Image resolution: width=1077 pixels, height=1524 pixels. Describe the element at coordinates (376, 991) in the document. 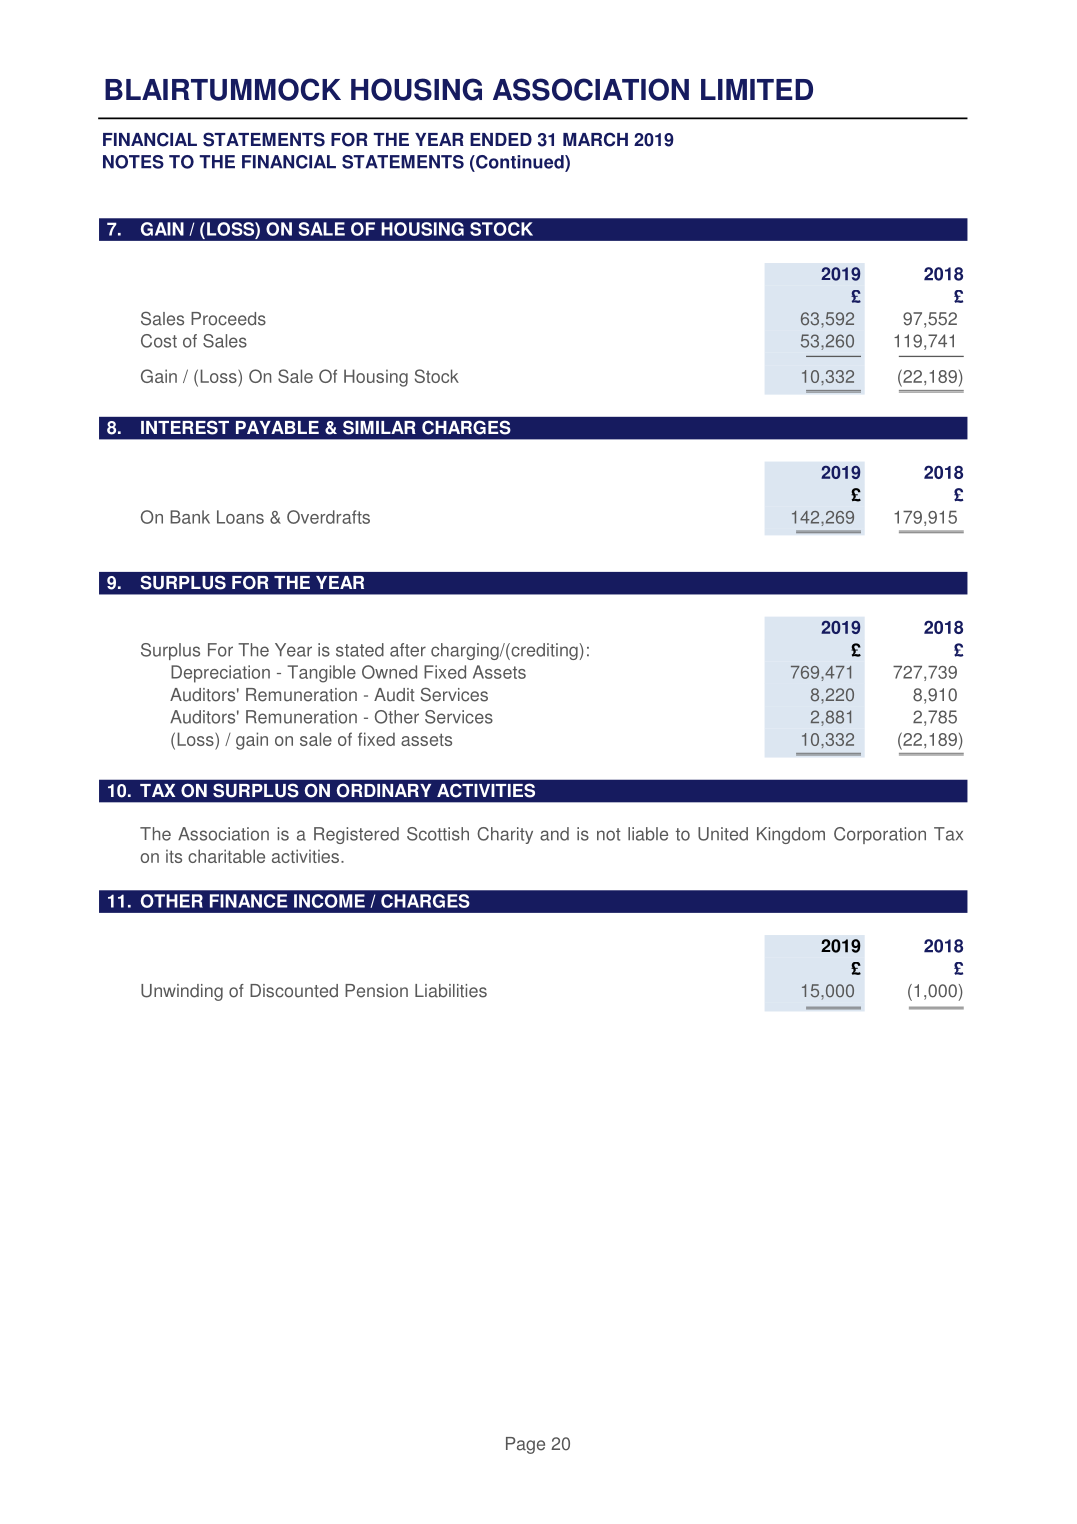

I see `Pension` at that location.
